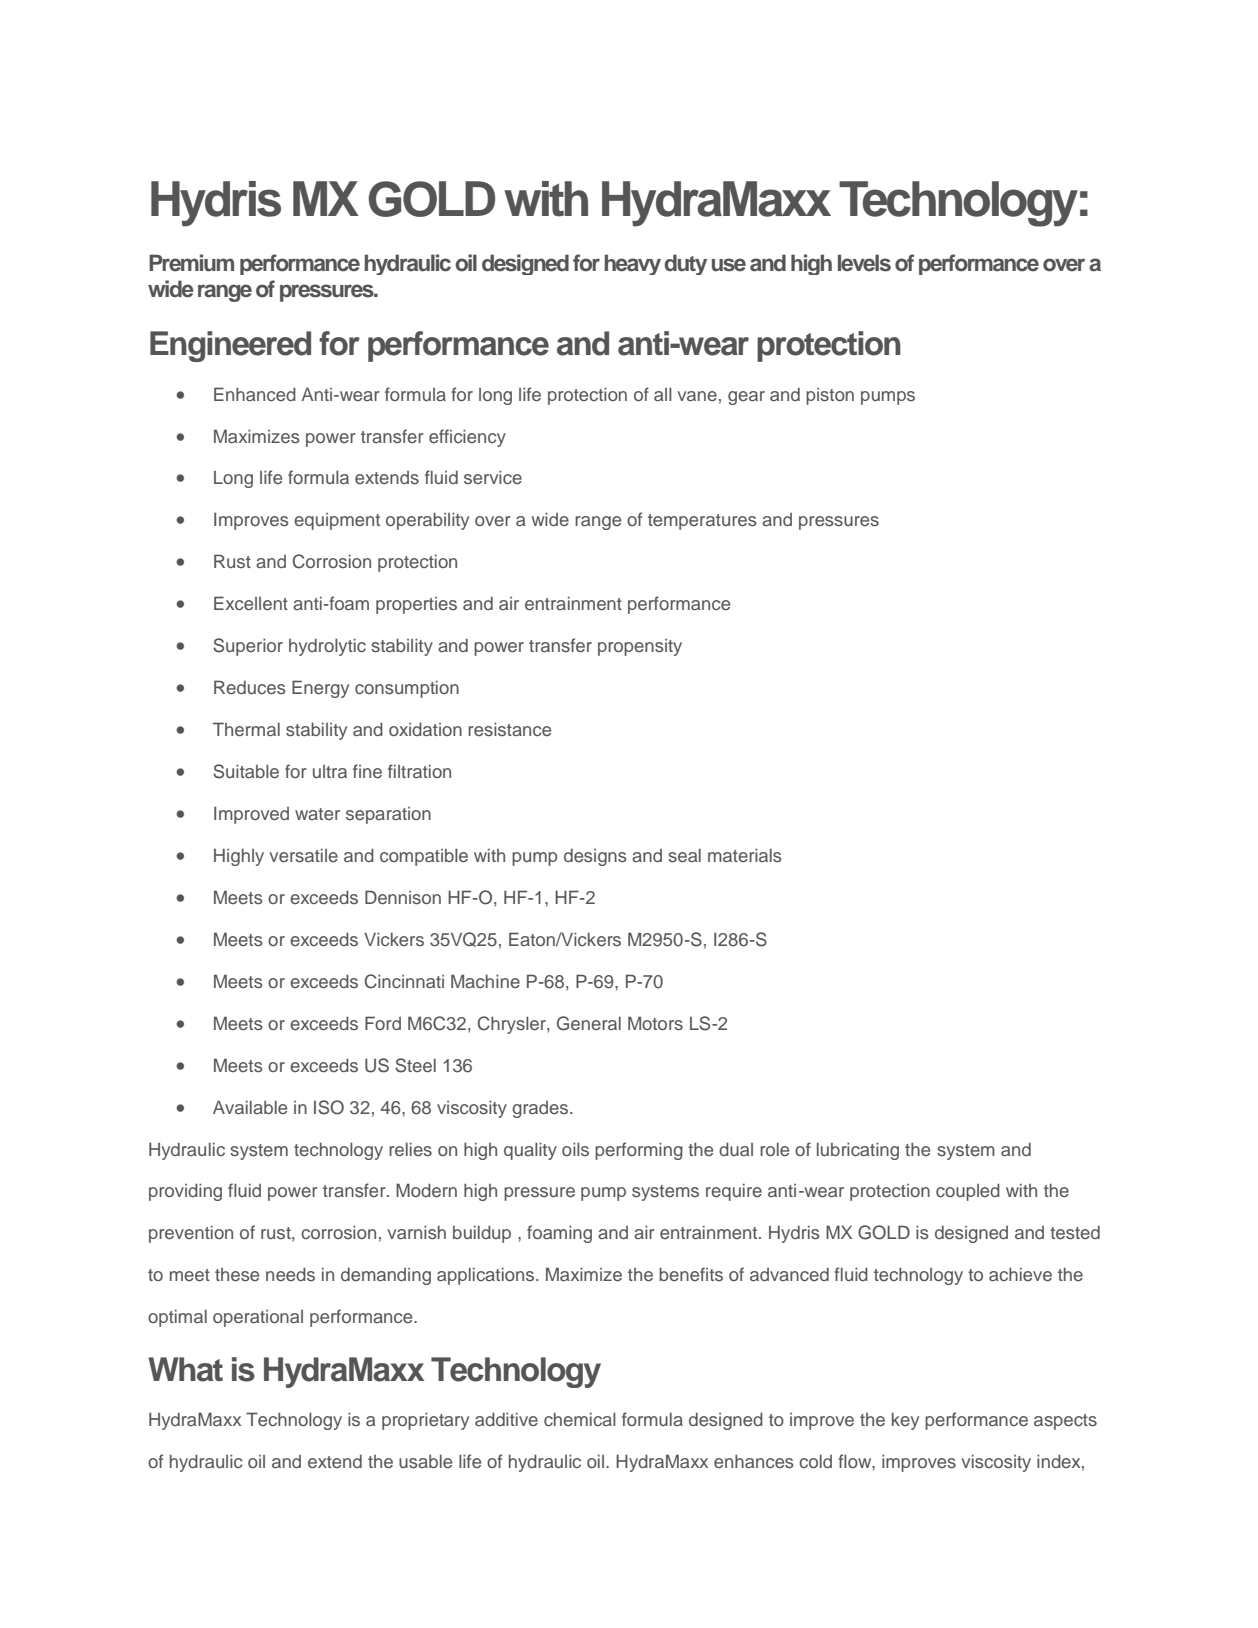 The width and height of the image is (1258, 1628). I want to click on versatile, so click(303, 855).
